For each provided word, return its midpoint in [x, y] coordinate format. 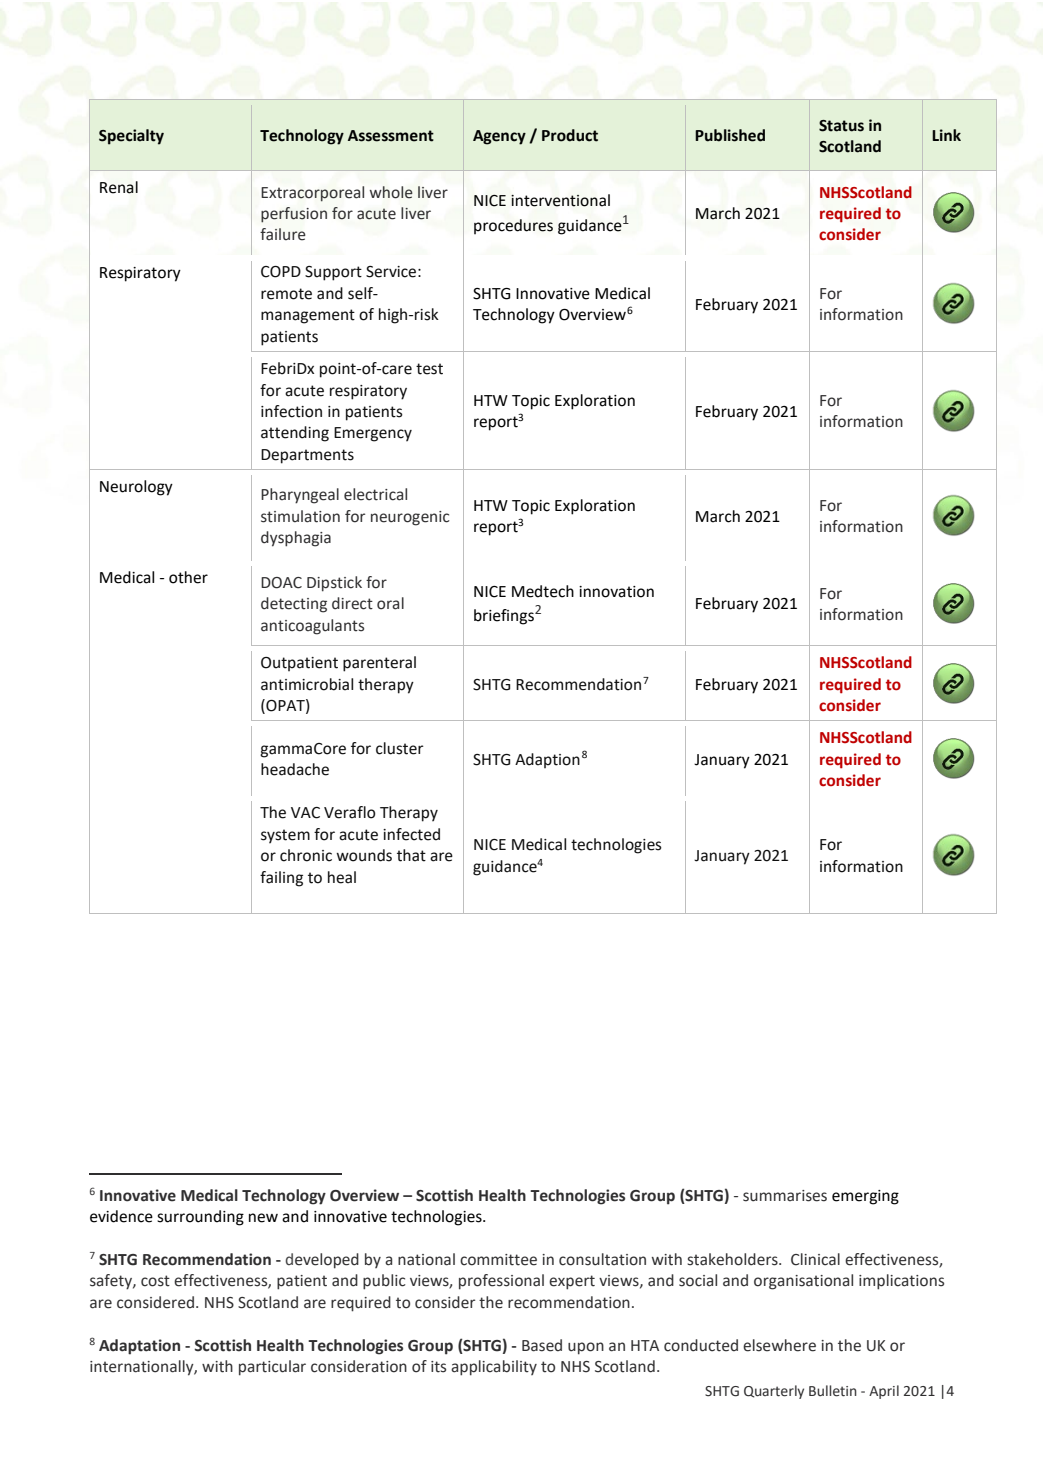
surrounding [200, 1218]
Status [841, 126]
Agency [499, 137]
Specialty [131, 137]
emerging [865, 1197]
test [429, 369]
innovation [616, 592]
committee [498, 1260]
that [411, 855]
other [188, 577]
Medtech [543, 591]
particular [272, 1368]
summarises [785, 1196]
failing [281, 879]
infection [291, 411]
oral [390, 603]
